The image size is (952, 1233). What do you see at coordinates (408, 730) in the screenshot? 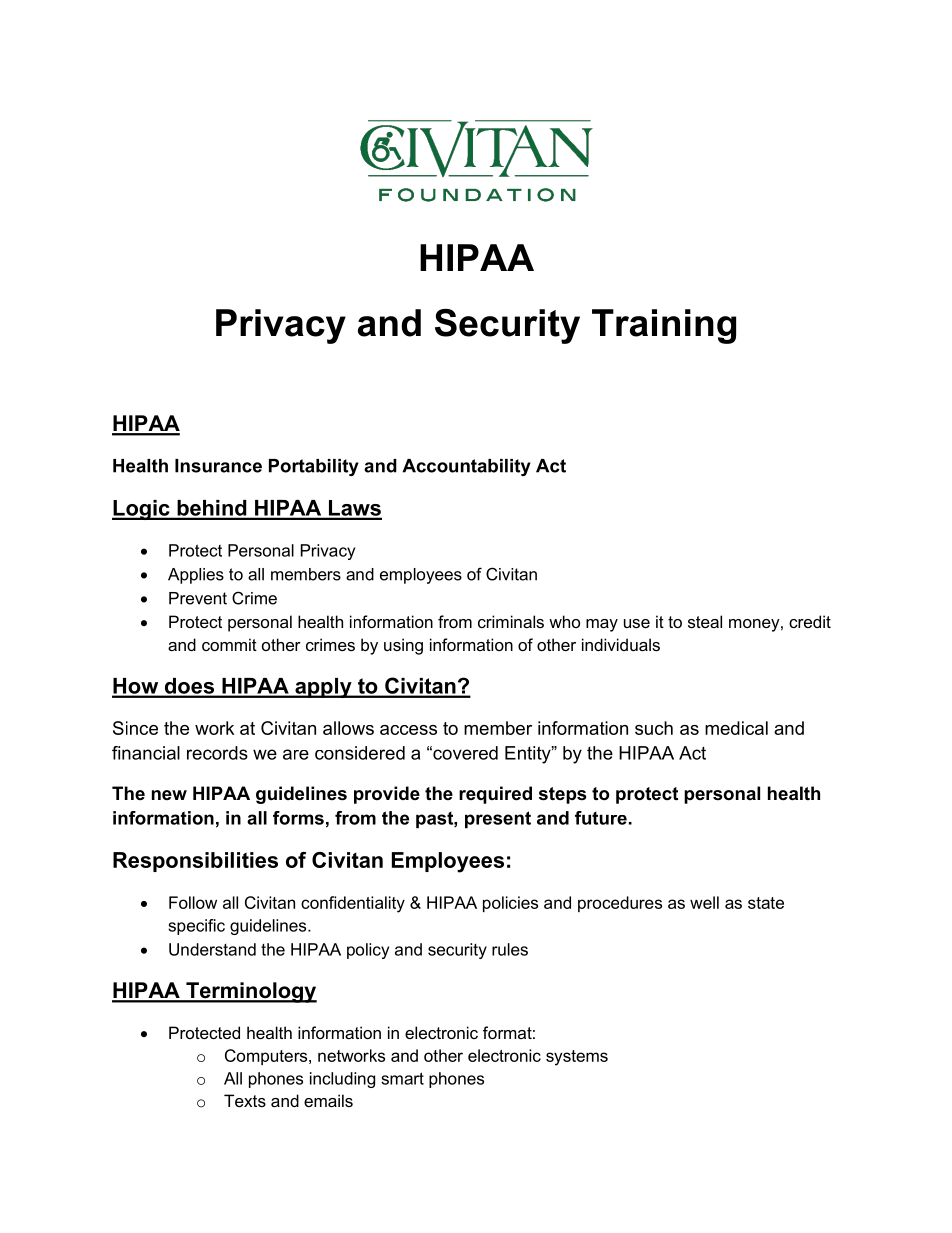
I see `access` at bounding box center [408, 730].
